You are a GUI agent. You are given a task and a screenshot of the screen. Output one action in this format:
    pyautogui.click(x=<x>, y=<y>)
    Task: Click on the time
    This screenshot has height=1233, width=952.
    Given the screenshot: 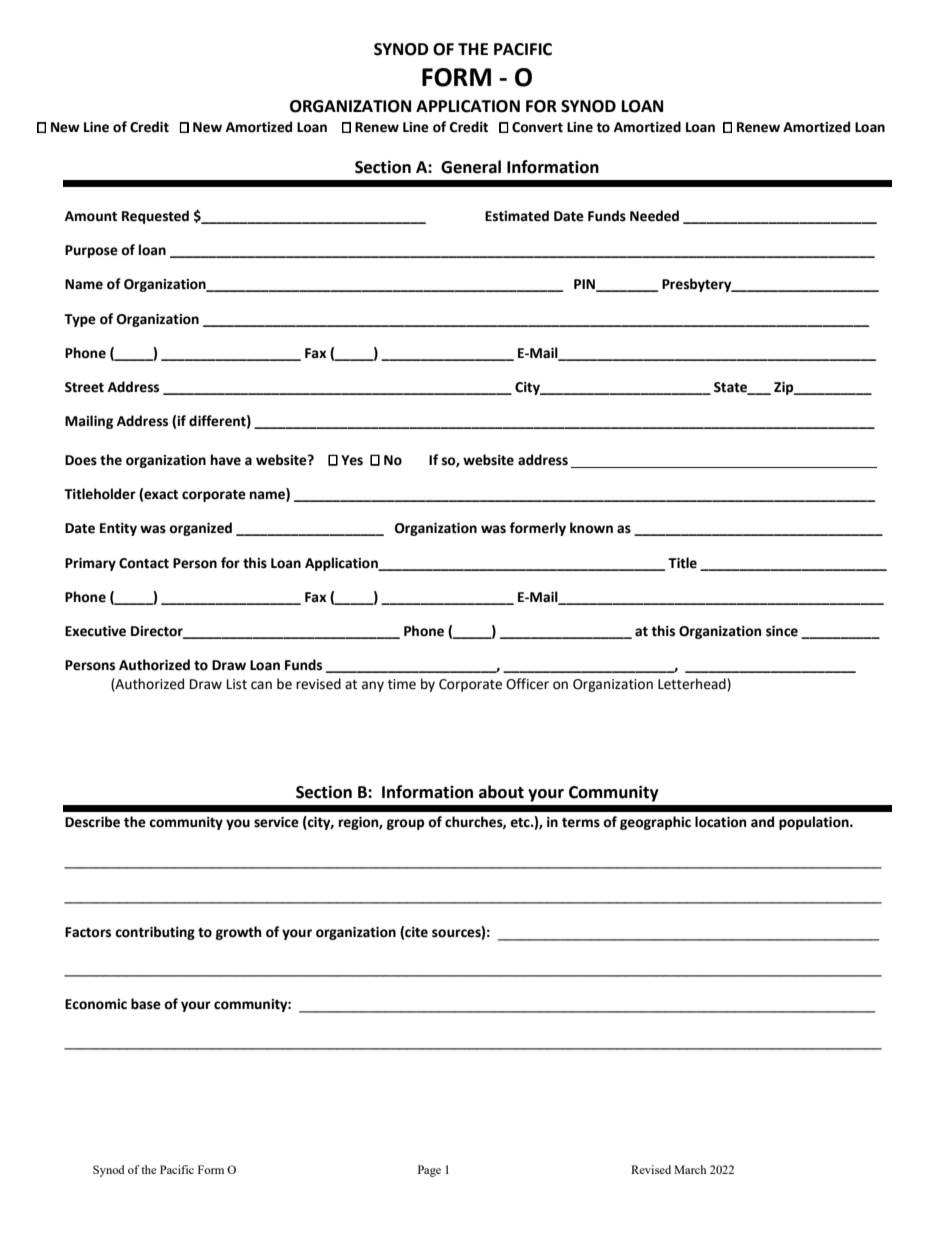 What is the action you would take?
    pyautogui.click(x=402, y=684)
